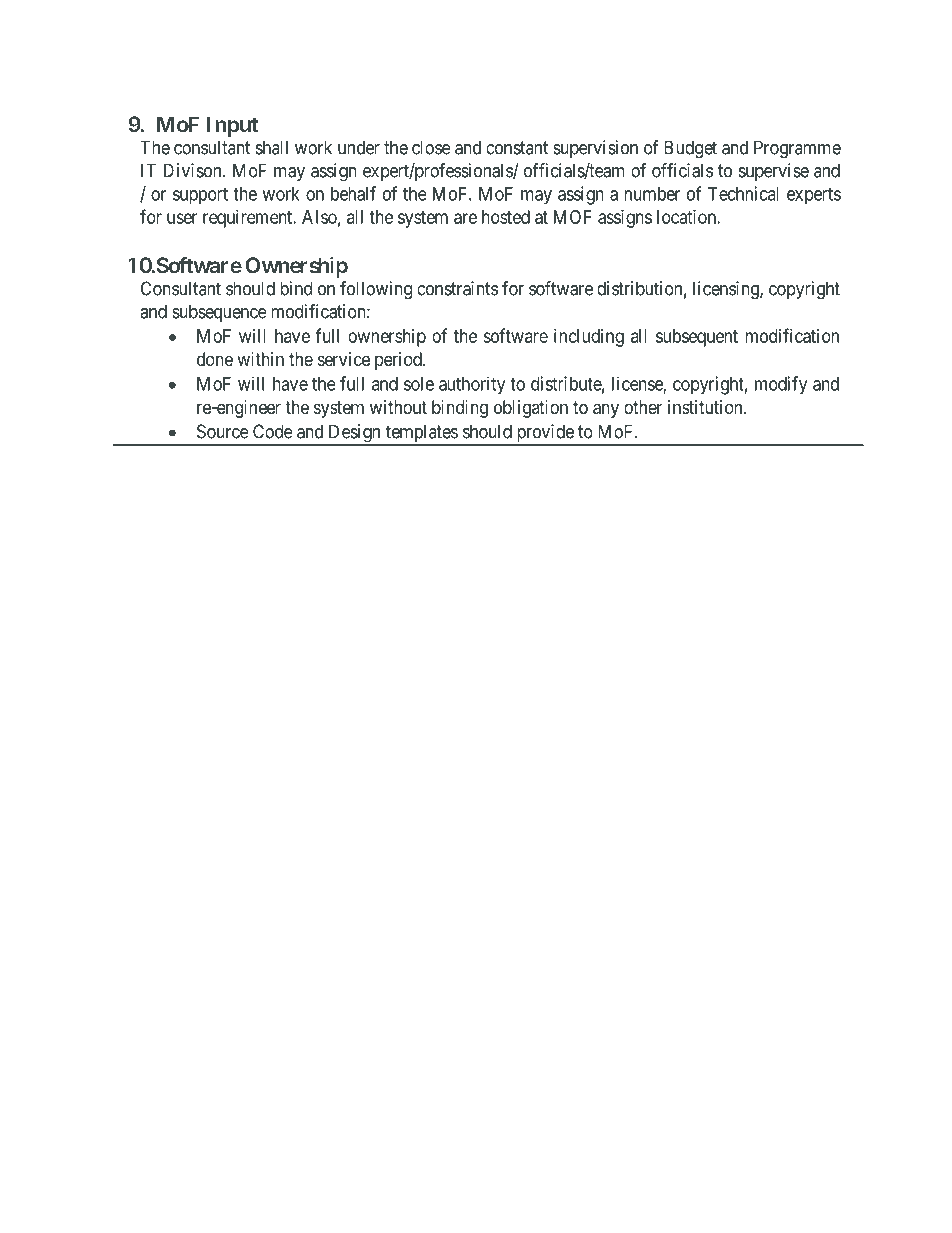  What do you see at coordinates (706, 407) in the screenshot?
I see `institution` at bounding box center [706, 407].
